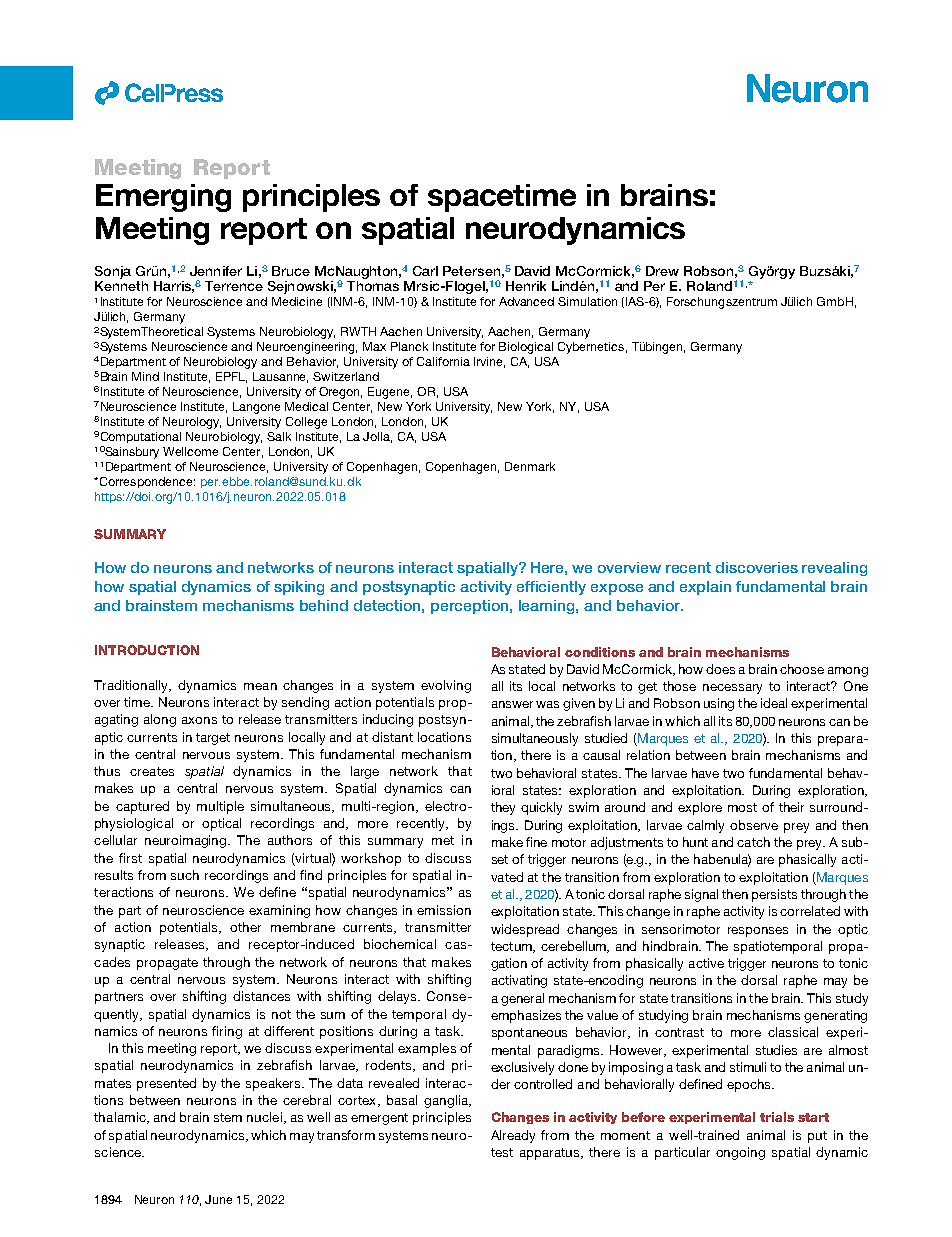 This screenshot has width=952, height=1237. What do you see at coordinates (551, 588) in the screenshot?
I see `efficiently` at bounding box center [551, 588].
